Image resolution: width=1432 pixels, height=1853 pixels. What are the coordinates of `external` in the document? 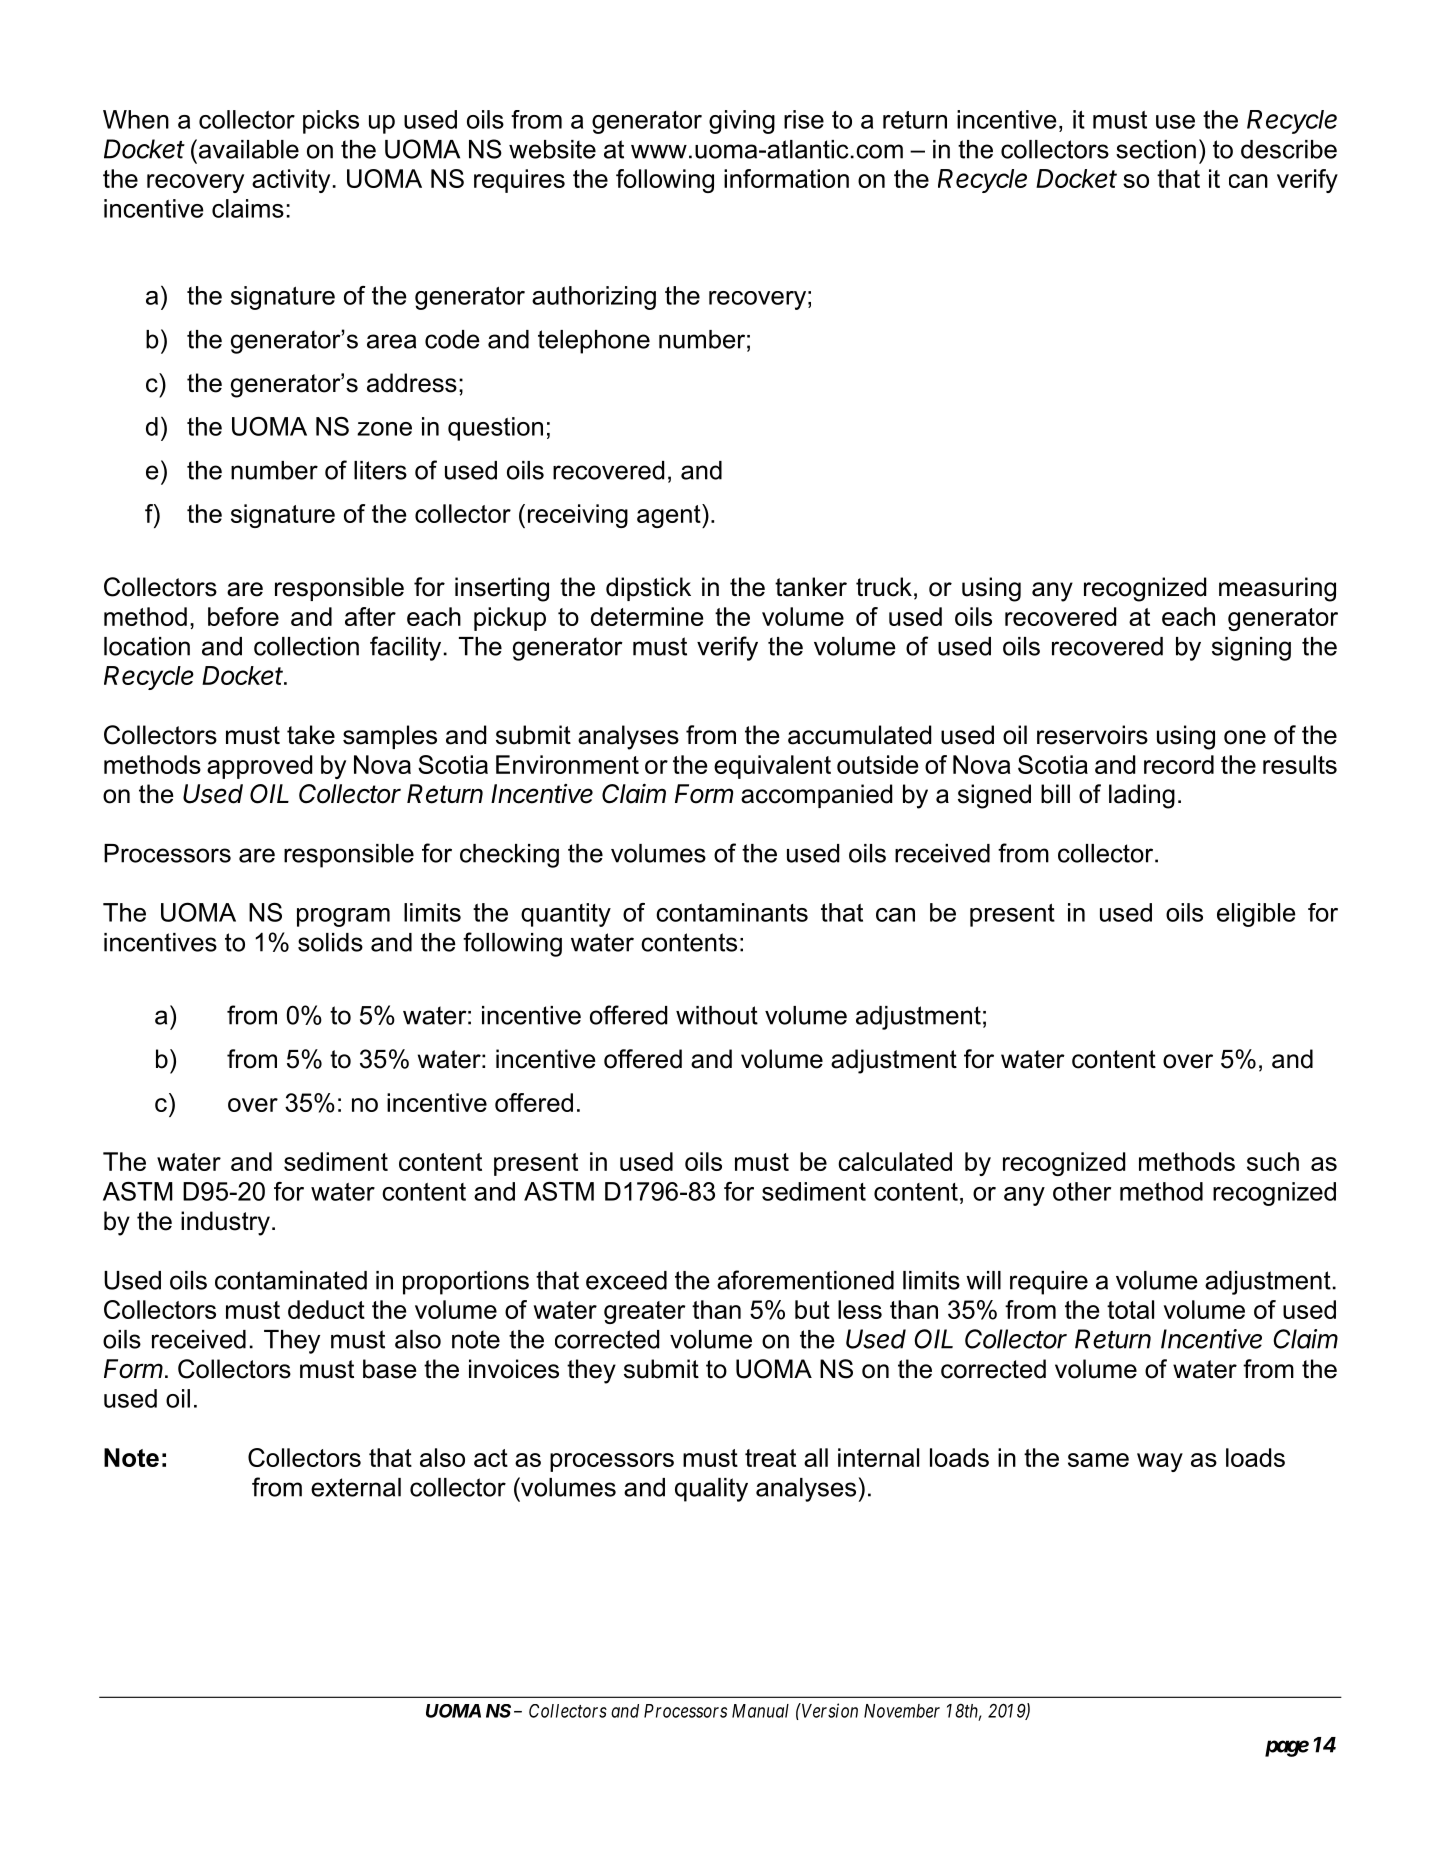 It's located at (356, 1487).
